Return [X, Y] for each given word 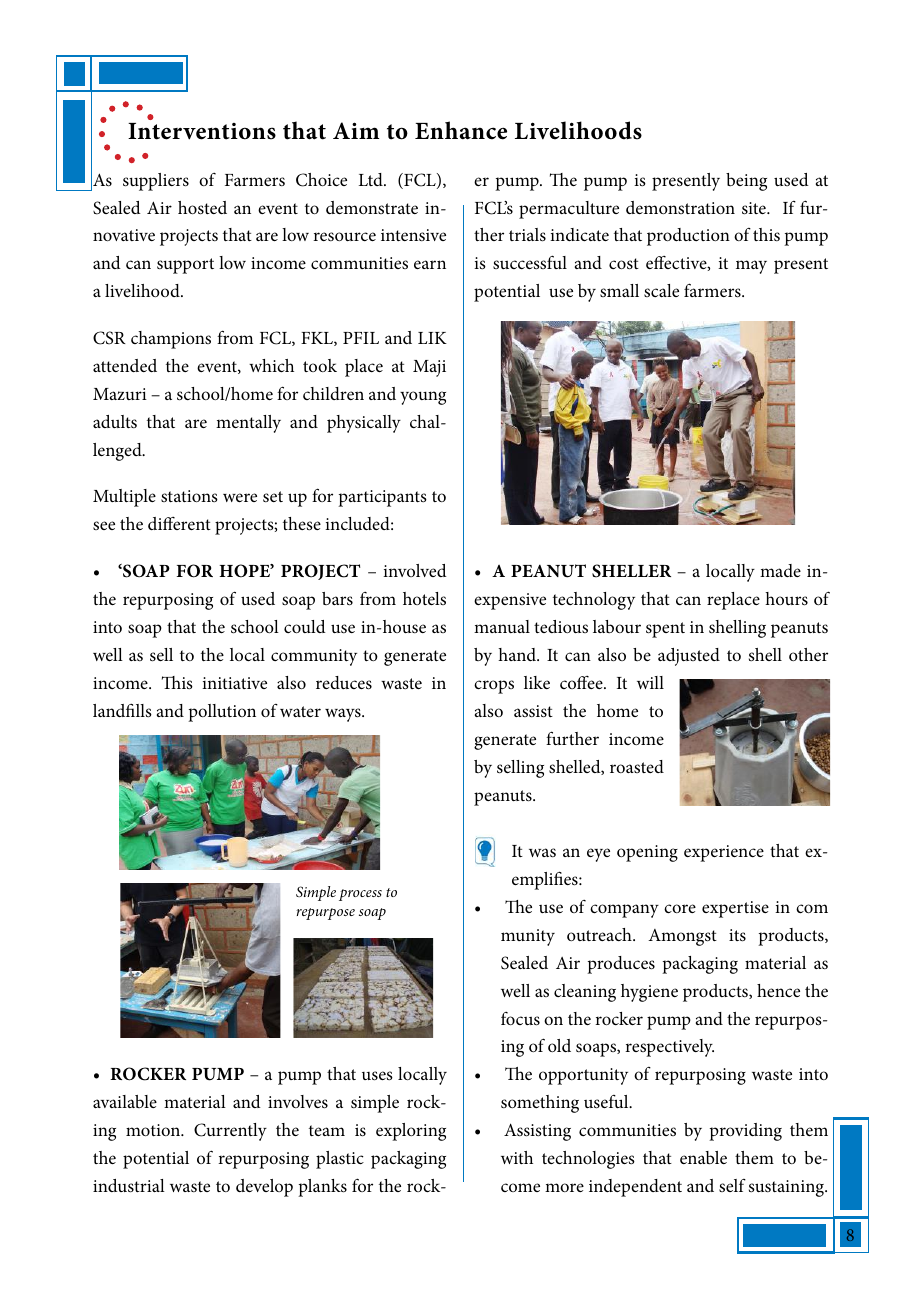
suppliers [156, 182]
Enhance [461, 130]
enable [703, 1158]
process [360, 895]
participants [382, 498]
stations [189, 496]
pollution [222, 713]
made [780, 570]
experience [724, 853]
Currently [230, 1132]
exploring [411, 1132]
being [746, 182]
